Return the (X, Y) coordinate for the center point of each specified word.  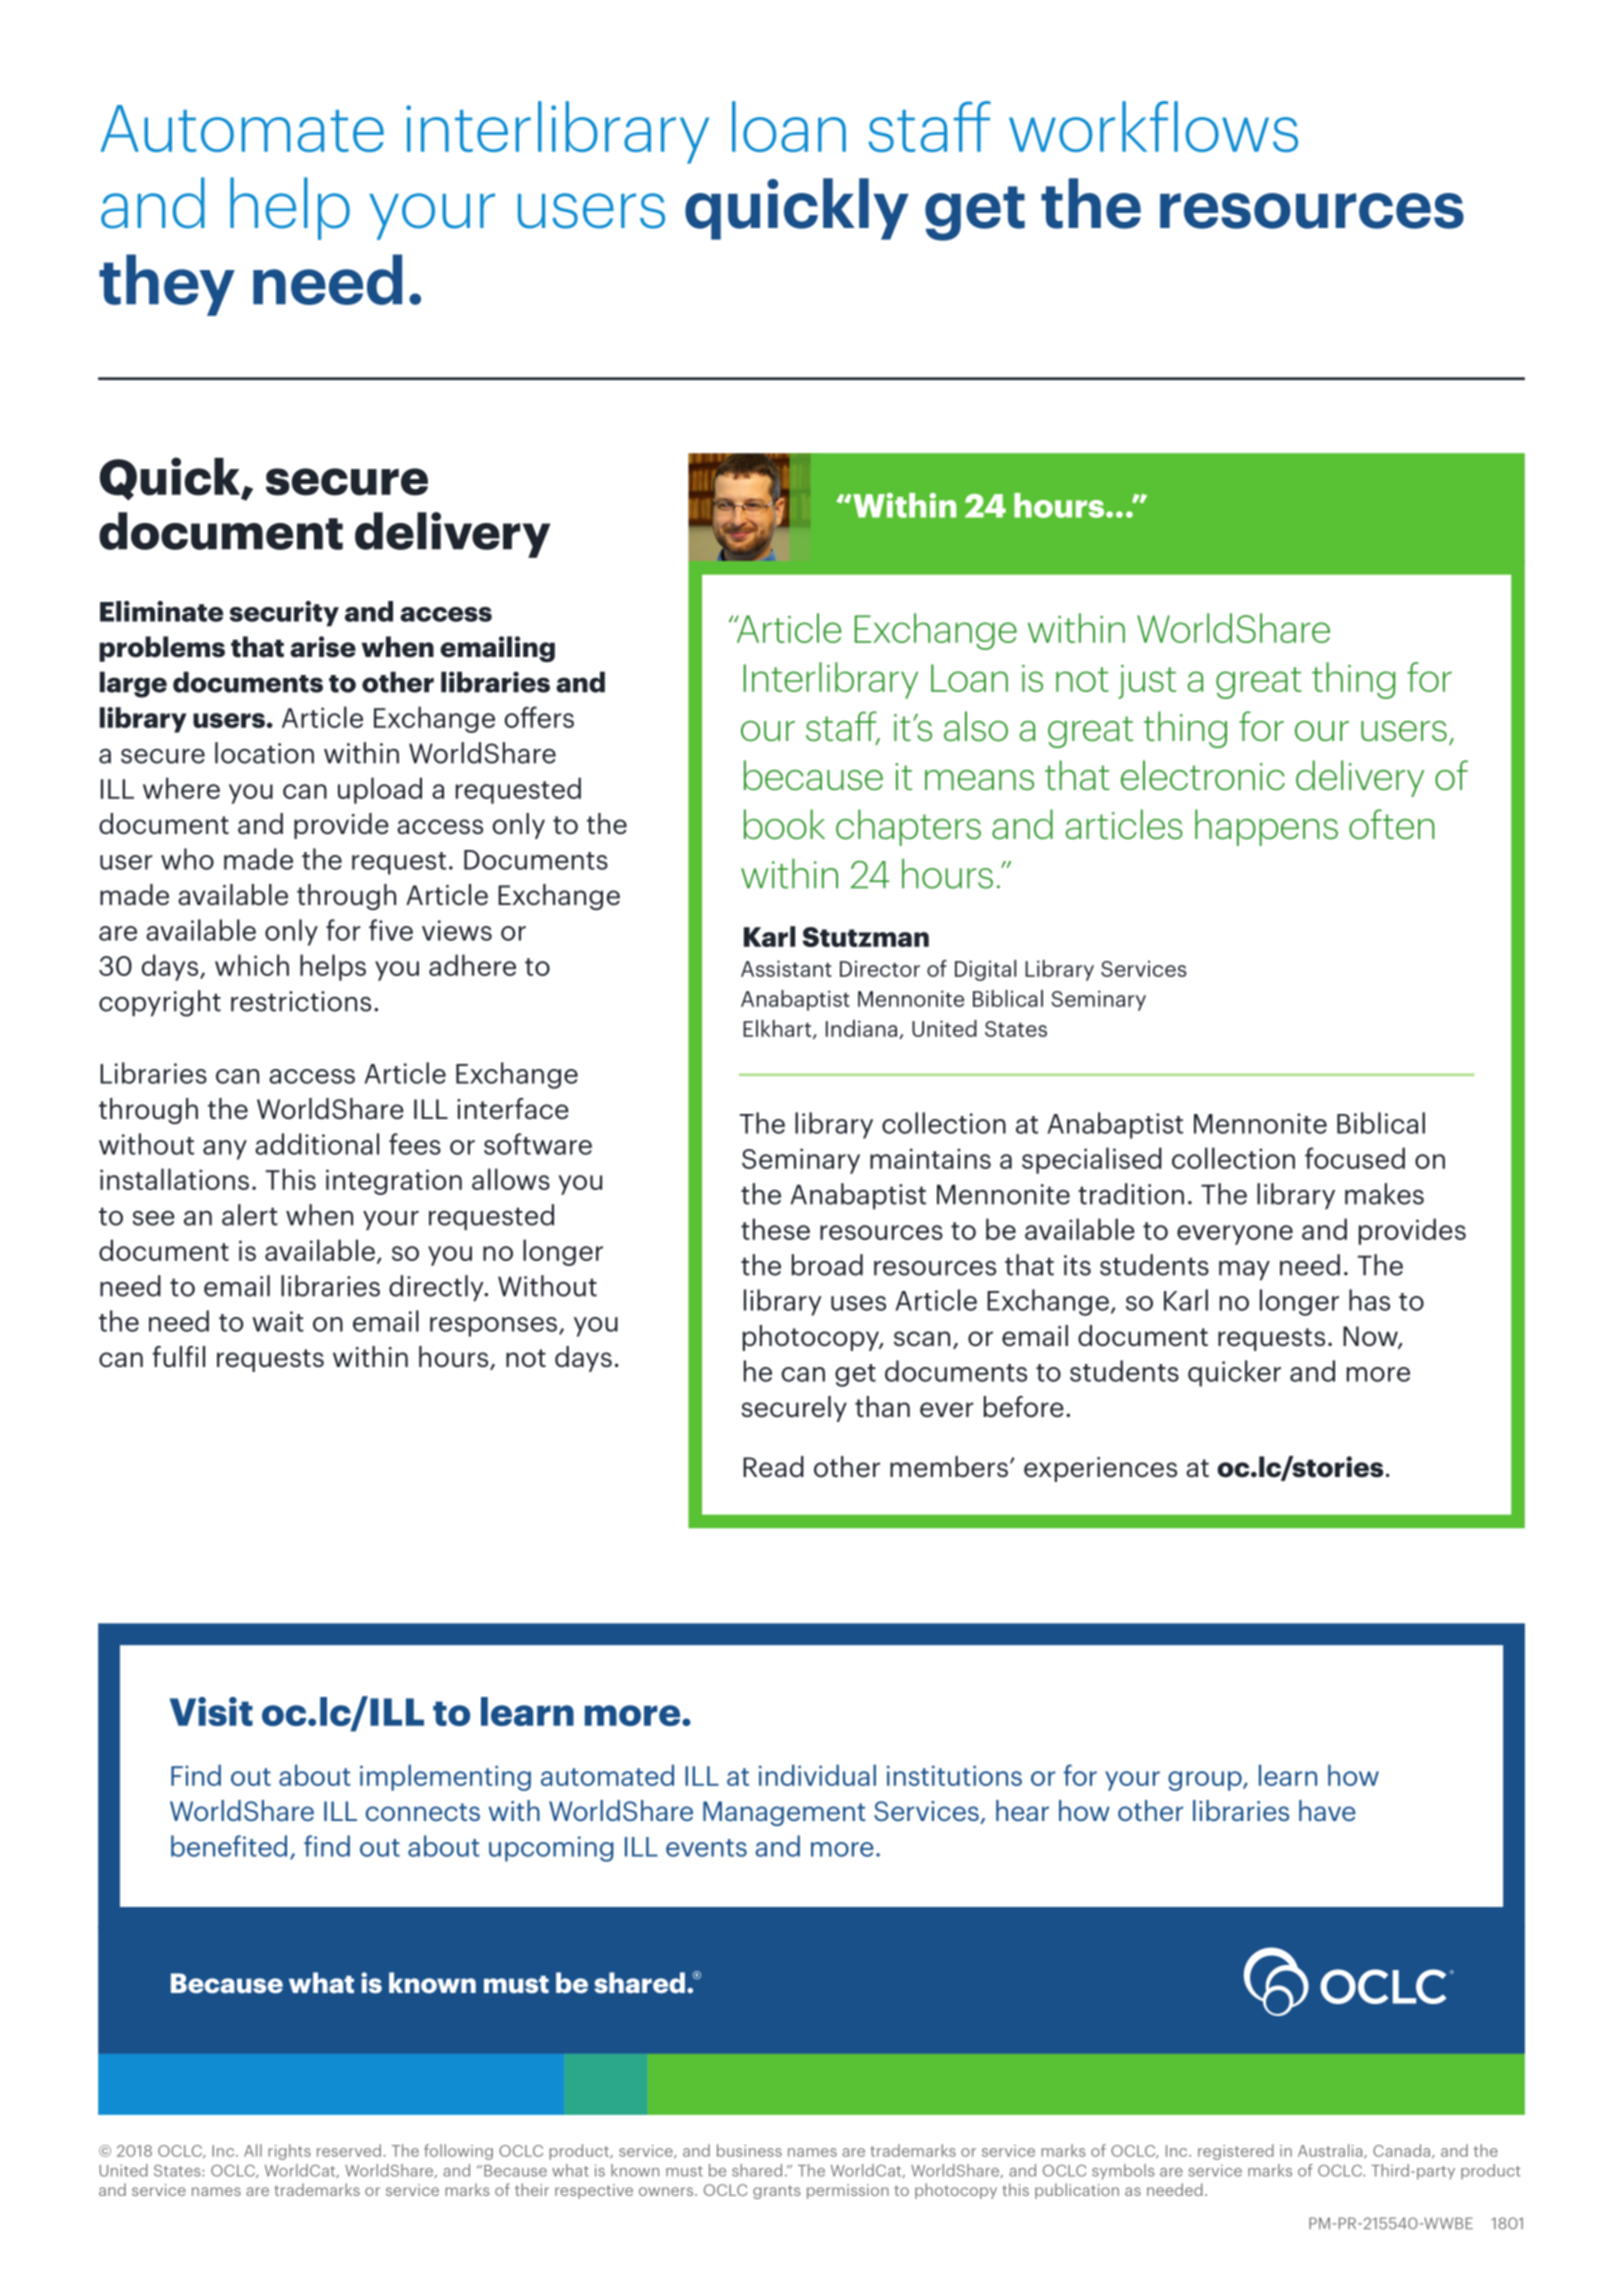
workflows (1153, 126)
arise (323, 647)
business (749, 2150)
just (1147, 682)
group (1206, 1781)
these (775, 1229)
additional (317, 1144)
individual (817, 1775)
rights (289, 2152)
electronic (1203, 775)
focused (1355, 1158)
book (784, 824)
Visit (211, 1711)
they (167, 285)
